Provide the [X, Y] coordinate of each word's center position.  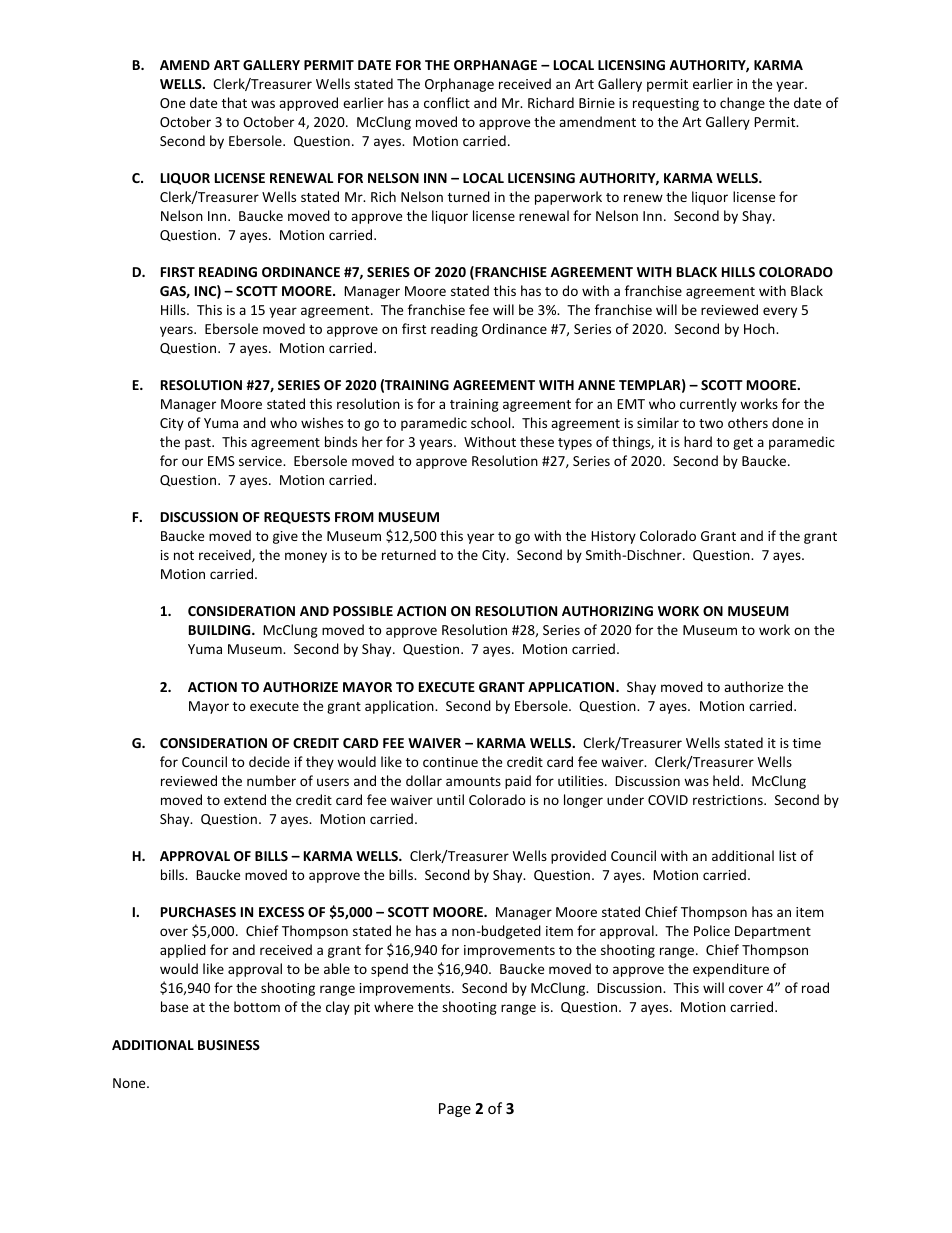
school [492, 422]
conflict [447, 102]
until [450, 799]
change [742, 104]
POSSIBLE [363, 611]
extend [245, 799]
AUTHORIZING [607, 611]
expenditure [731, 970]
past [199, 444]
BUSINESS [229, 1045]
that [234, 102]
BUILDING [221, 630]
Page [455, 1110]
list [787, 855]
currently [708, 405]
